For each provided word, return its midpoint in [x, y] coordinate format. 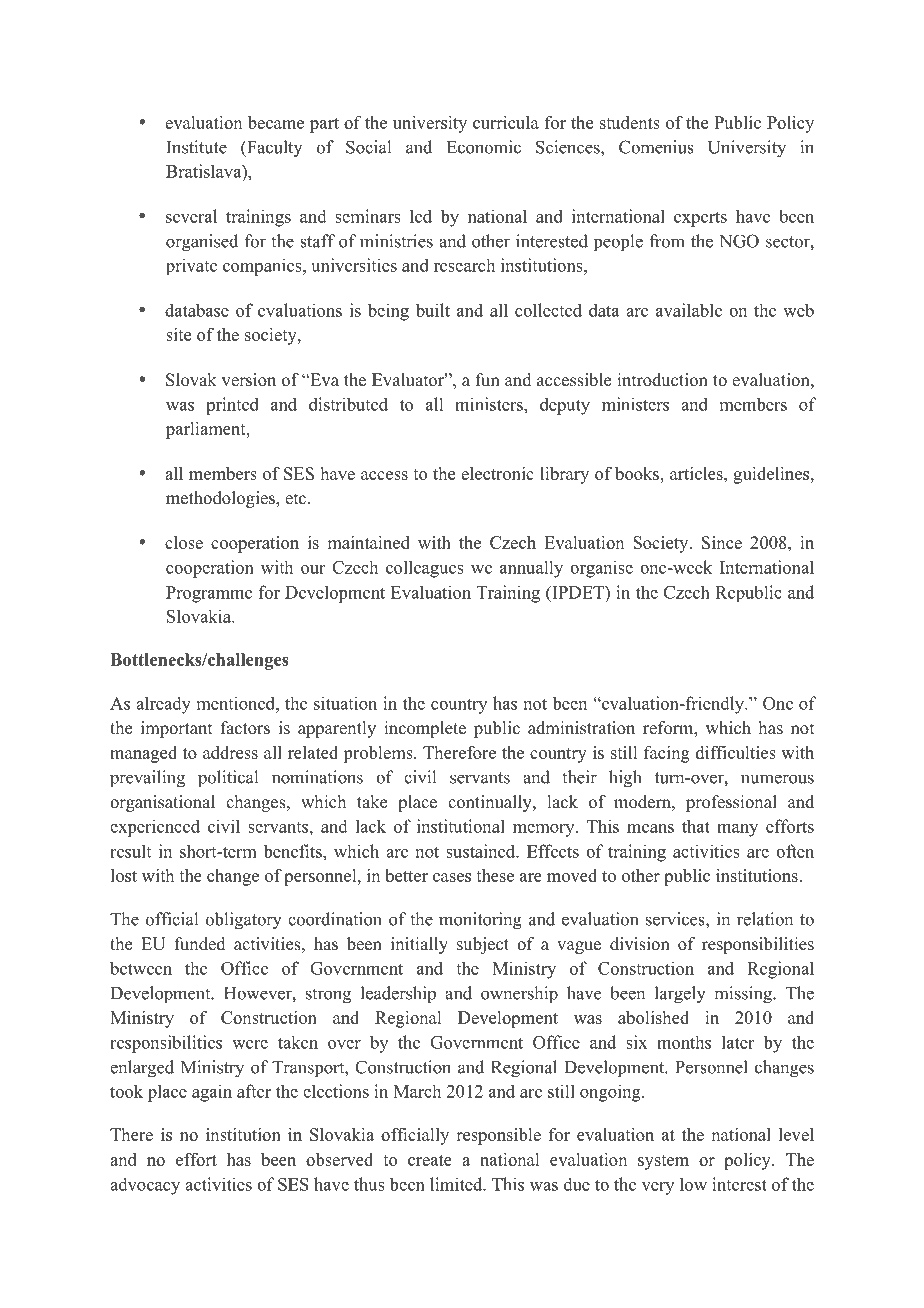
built [433, 310]
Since [722, 542]
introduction [662, 380]
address [230, 752]
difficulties [736, 752]
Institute [196, 147]
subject [483, 945]
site [178, 334]
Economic [484, 147]
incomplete [425, 729]
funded [200, 944]
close [184, 542]
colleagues [425, 569]
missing [744, 995]
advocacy [145, 1186]
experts [700, 219]
